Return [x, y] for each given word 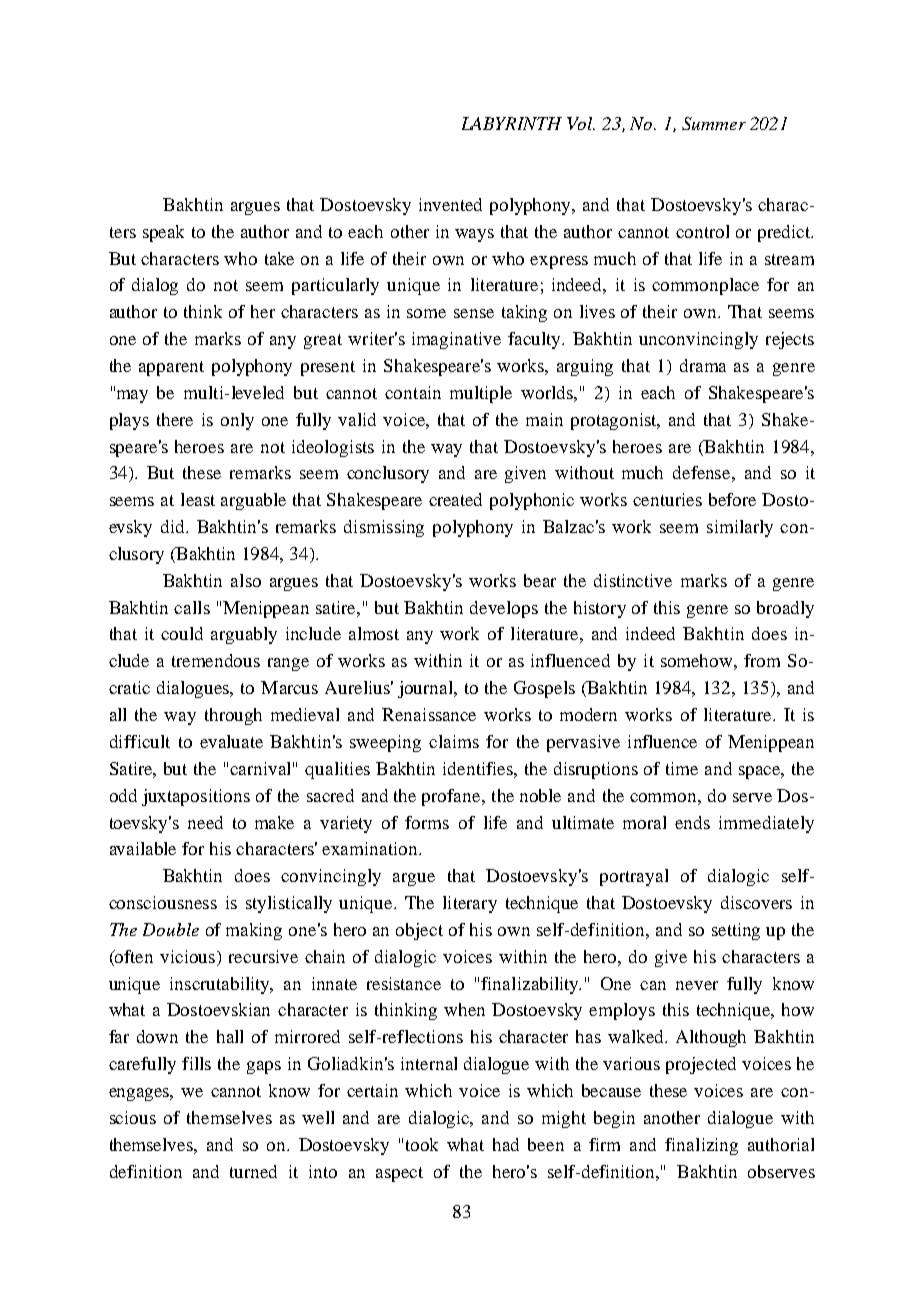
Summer [714, 123]
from [762, 660]
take [279, 258]
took [422, 1144]
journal [427, 689]
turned [253, 1171]
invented [450, 204]
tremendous [216, 660]
